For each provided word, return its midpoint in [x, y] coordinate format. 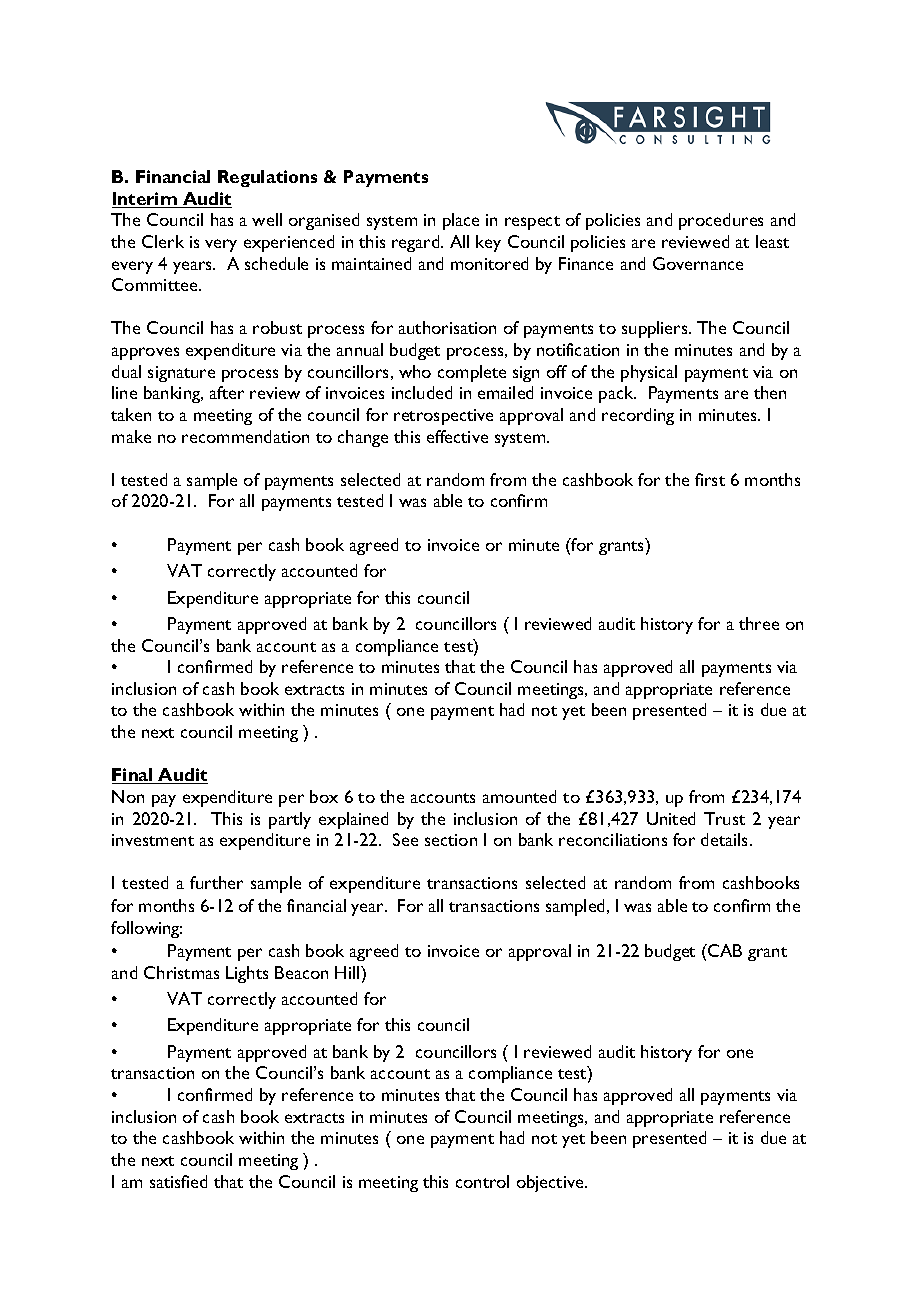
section [451, 840]
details [726, 839]
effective [457, 436]
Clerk [163, 241]
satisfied [178, 1181]
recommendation [245, 436]
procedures [721, 221]
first [710, 479]
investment [153, 840]
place [461, 221]
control [482, 1181]
